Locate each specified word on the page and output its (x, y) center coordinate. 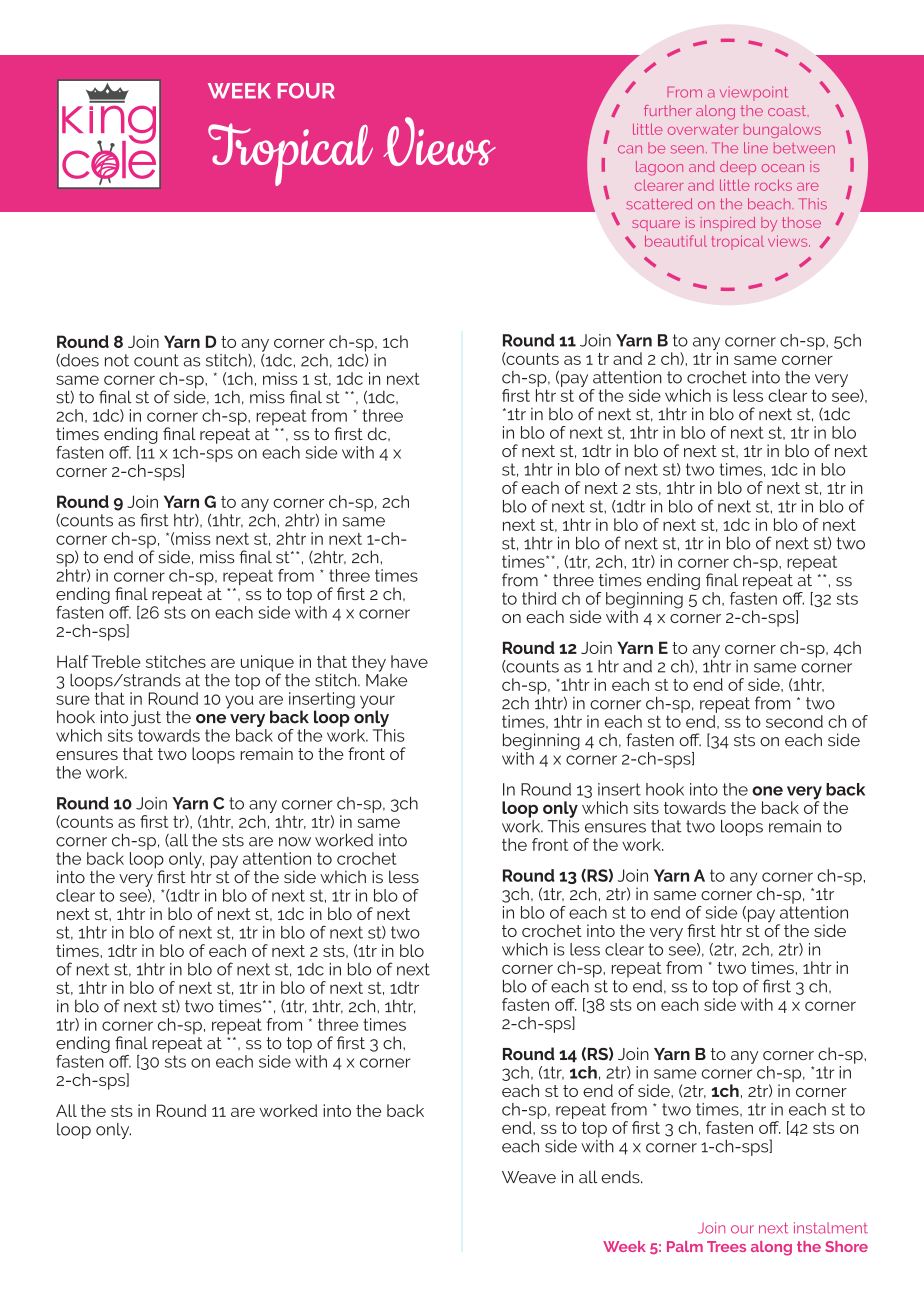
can (630, 149)
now (295, 842)
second (794, 721)
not (117, 360)
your (377, 703)
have (409, 661)
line (756, 148)
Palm (685, 1246)
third (539, 598)
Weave (529, 1177)
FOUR (306, 91)
